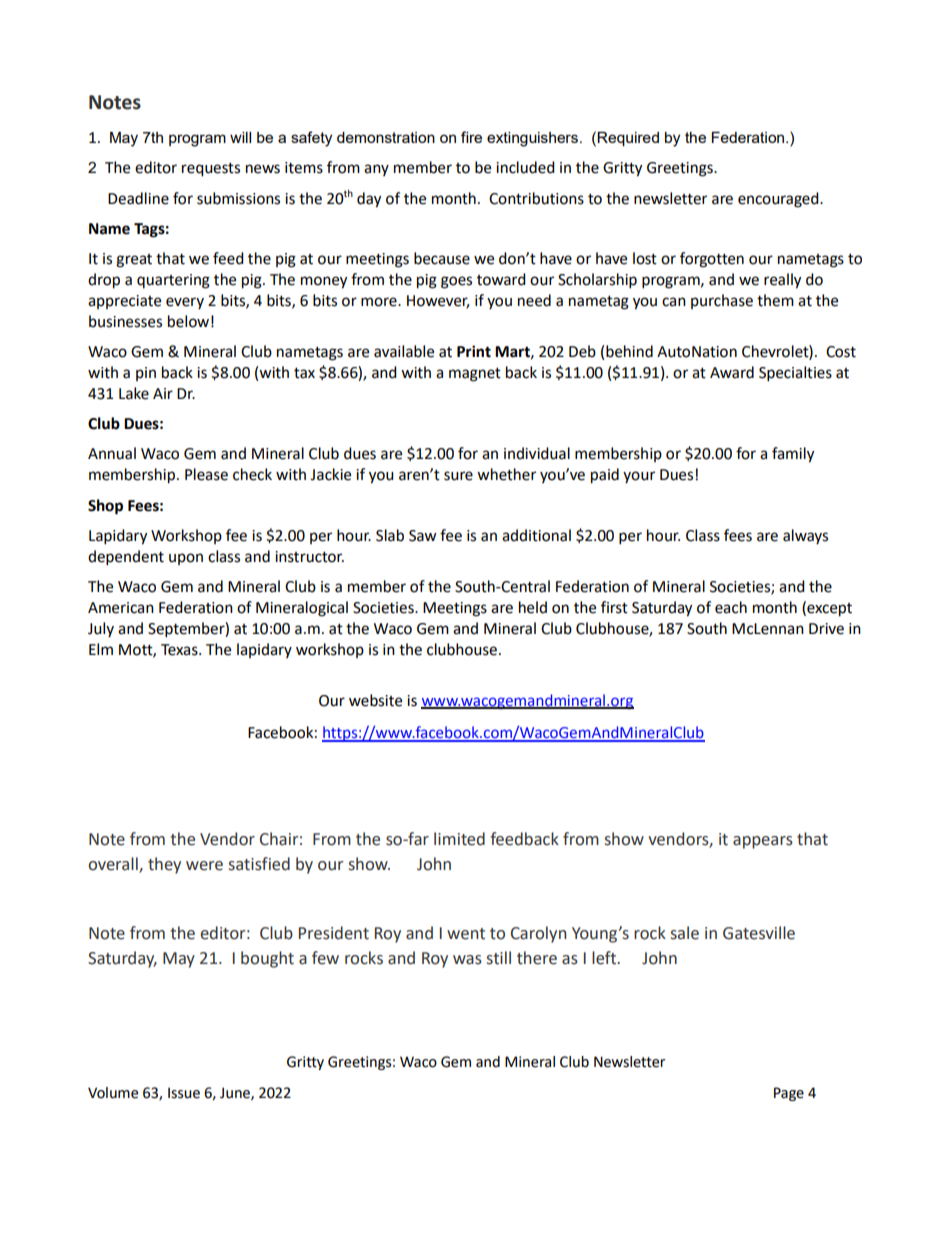 The image size is (952, 1233). I want to click on Issue, so click(184, 1093).
